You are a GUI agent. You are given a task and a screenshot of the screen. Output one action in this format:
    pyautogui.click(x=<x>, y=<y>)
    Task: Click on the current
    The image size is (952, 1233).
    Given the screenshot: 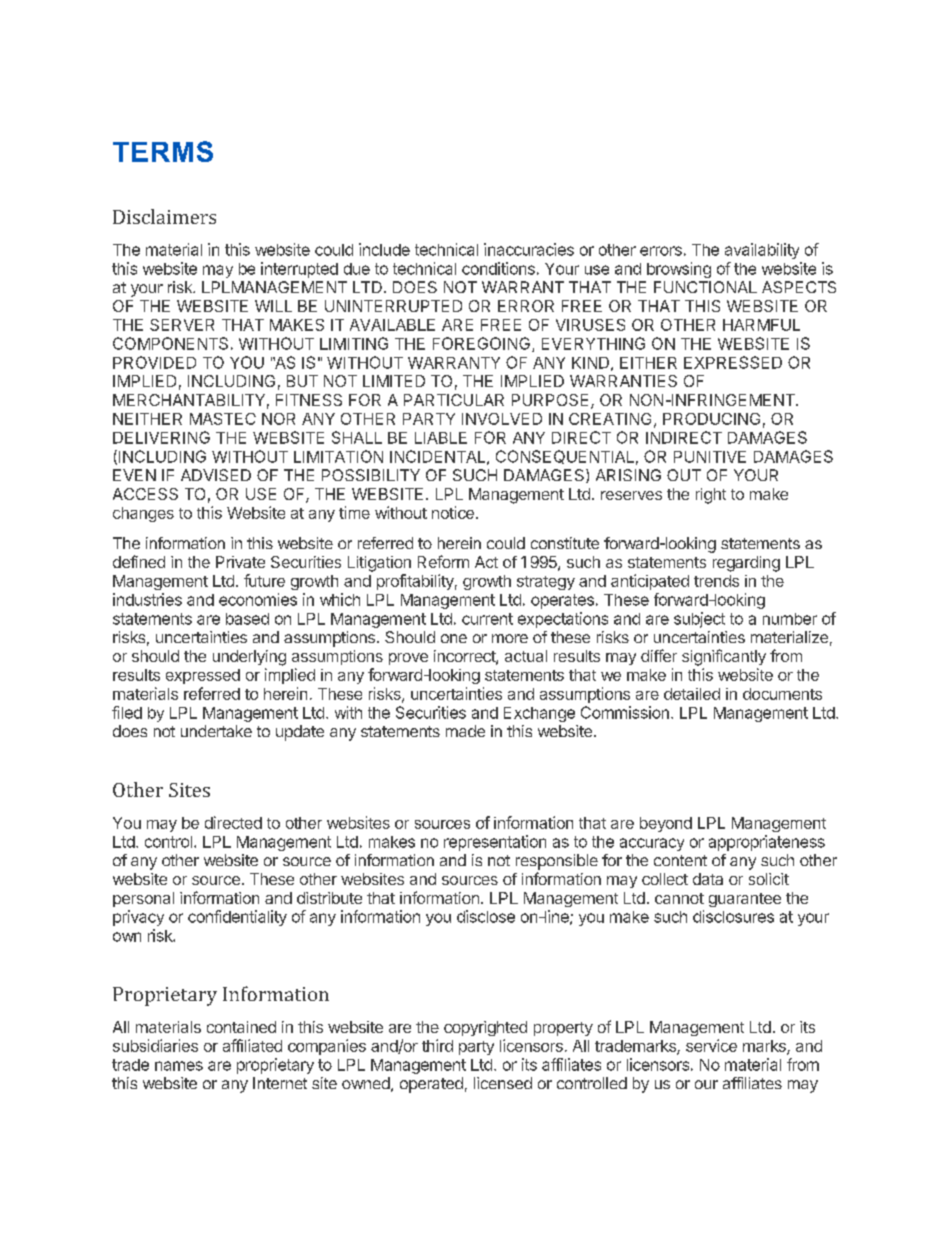 What is the action you would take?
    pyautogui.click(x=487, y=619)
